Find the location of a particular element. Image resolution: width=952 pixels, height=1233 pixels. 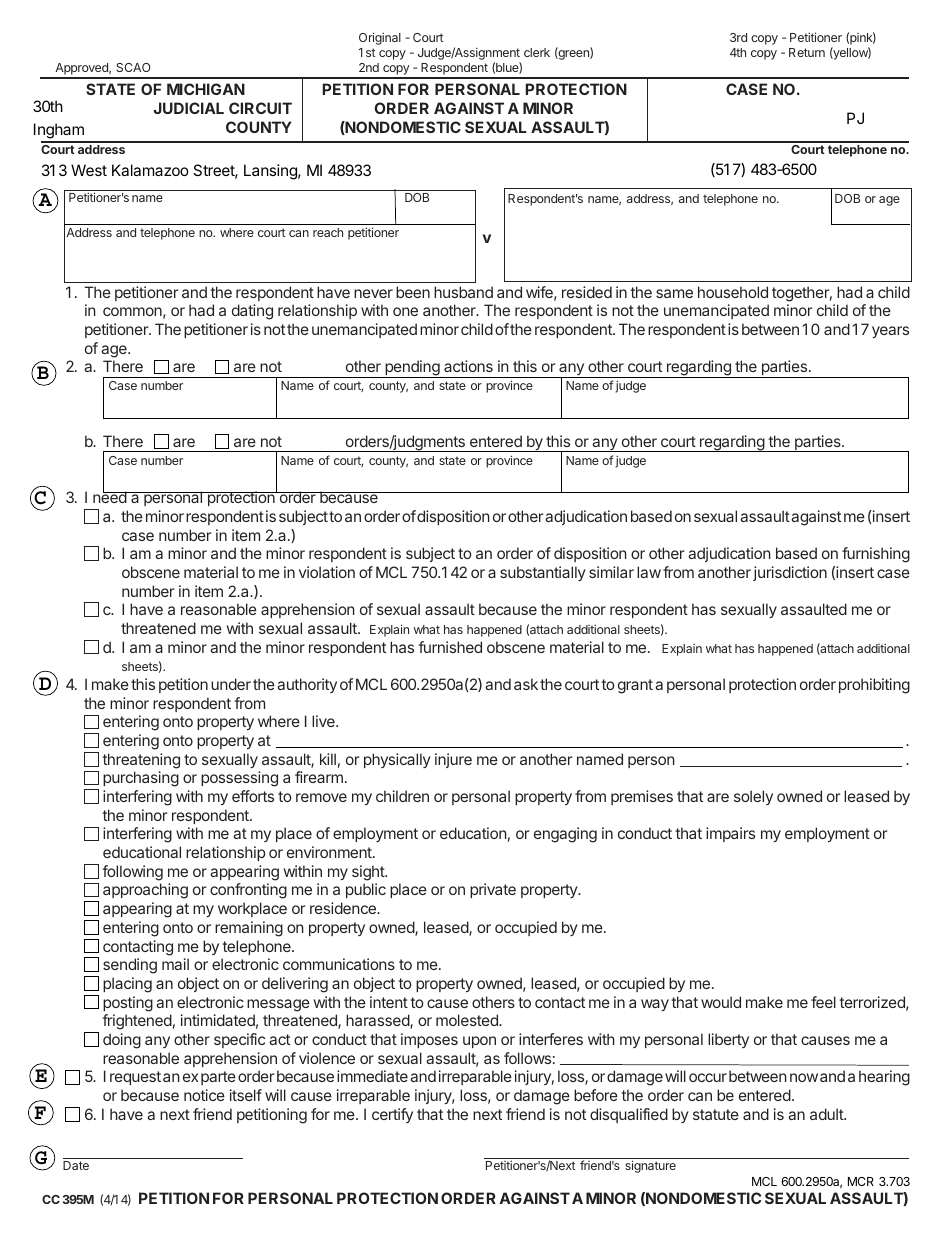

years is located at coordinates (890, 332).
